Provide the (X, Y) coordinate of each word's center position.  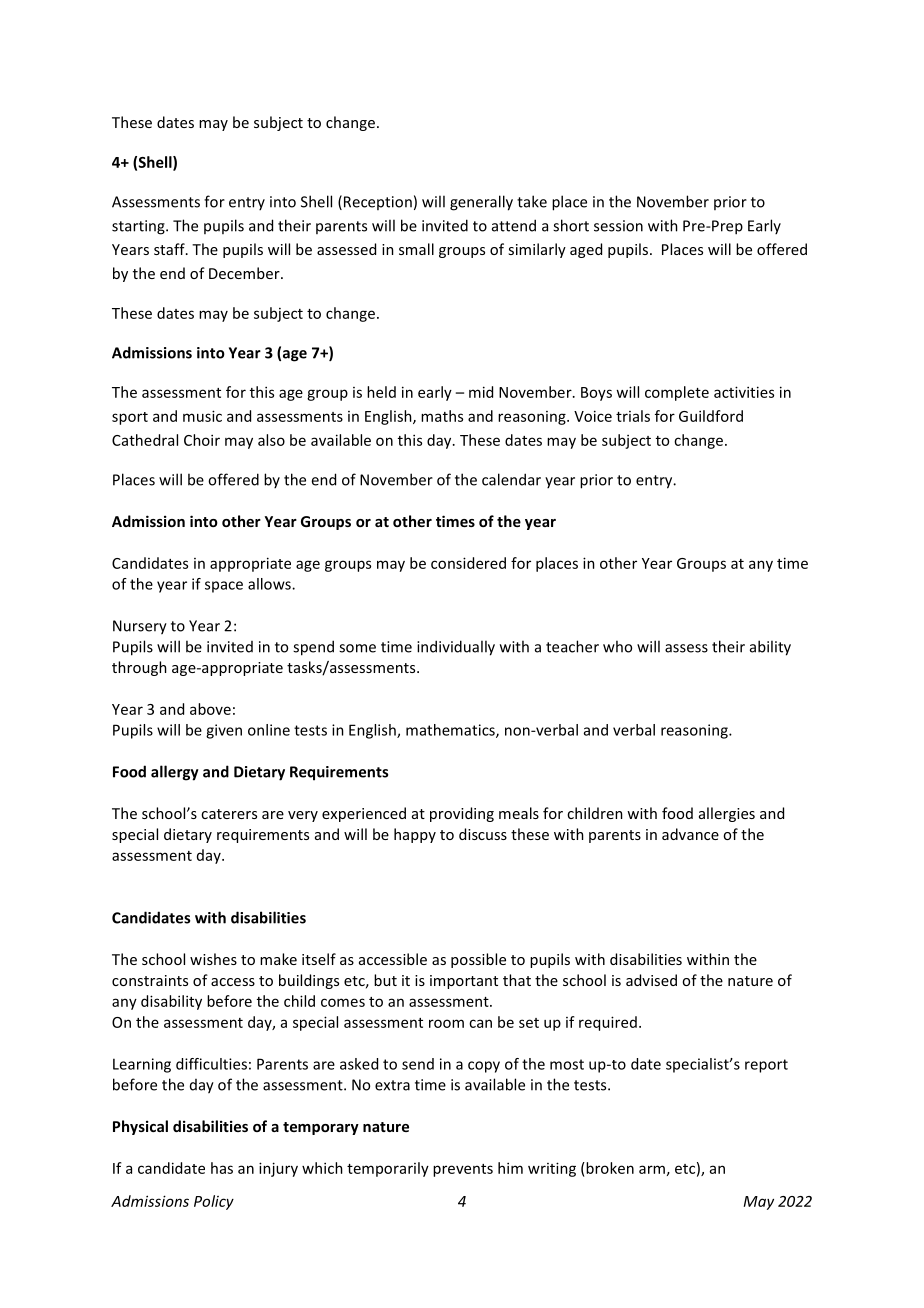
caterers (229, 814)
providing (462, 814)
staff (170, 249)
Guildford (711, 416)
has (222, 1168)
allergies (727, 814)
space (224, 587)
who (617, 646)
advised (651, 980)
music (202, 416)
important (464, 982)
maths (442, 416)
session (618, 226)
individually (456, 648)
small (416, 249)
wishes (213, 959)
